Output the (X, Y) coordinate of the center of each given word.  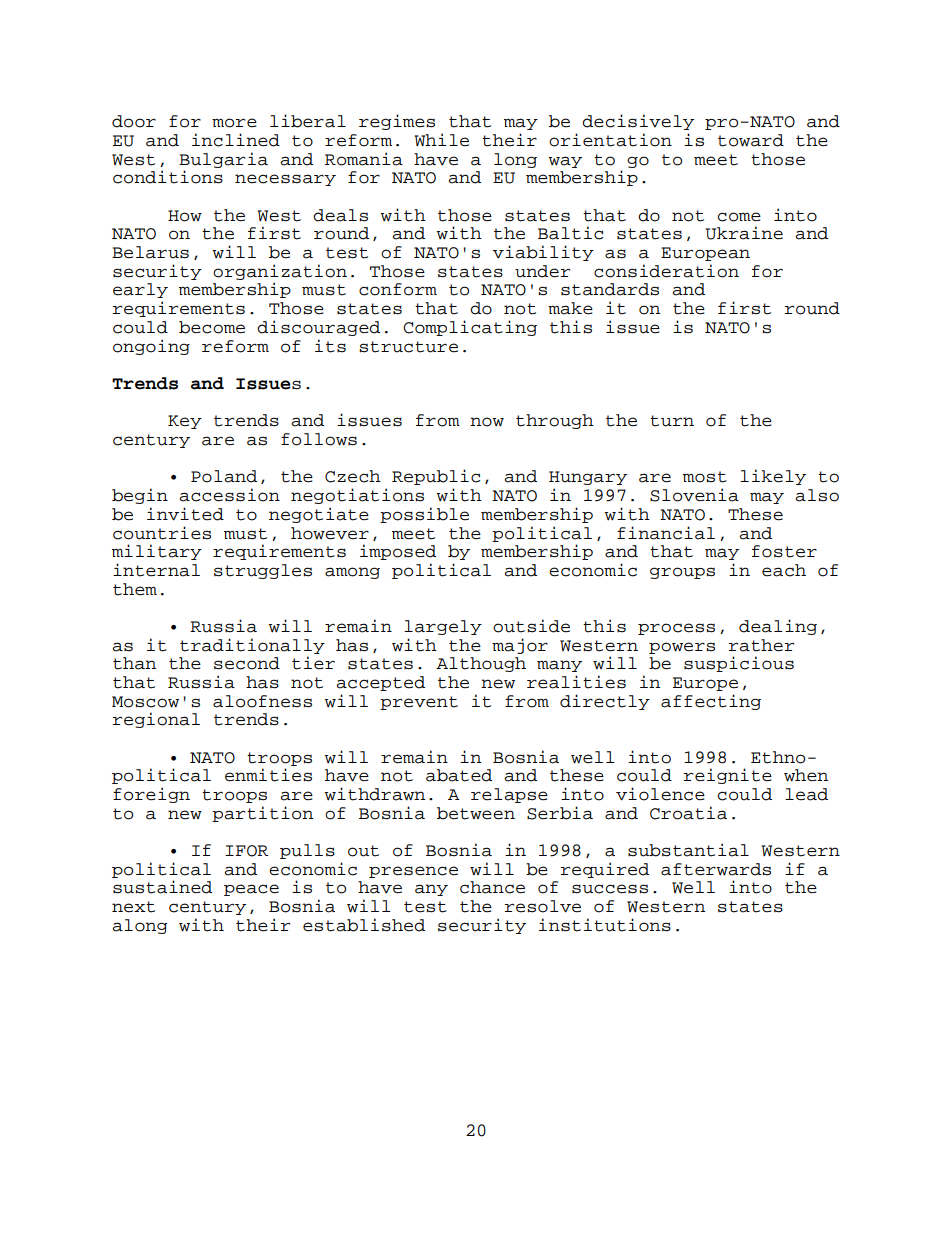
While (442, 140)
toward (751, 140)
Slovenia (694, 495)
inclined (236, 140)
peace (251, 890)
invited (185, 514)
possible (424, 515)
